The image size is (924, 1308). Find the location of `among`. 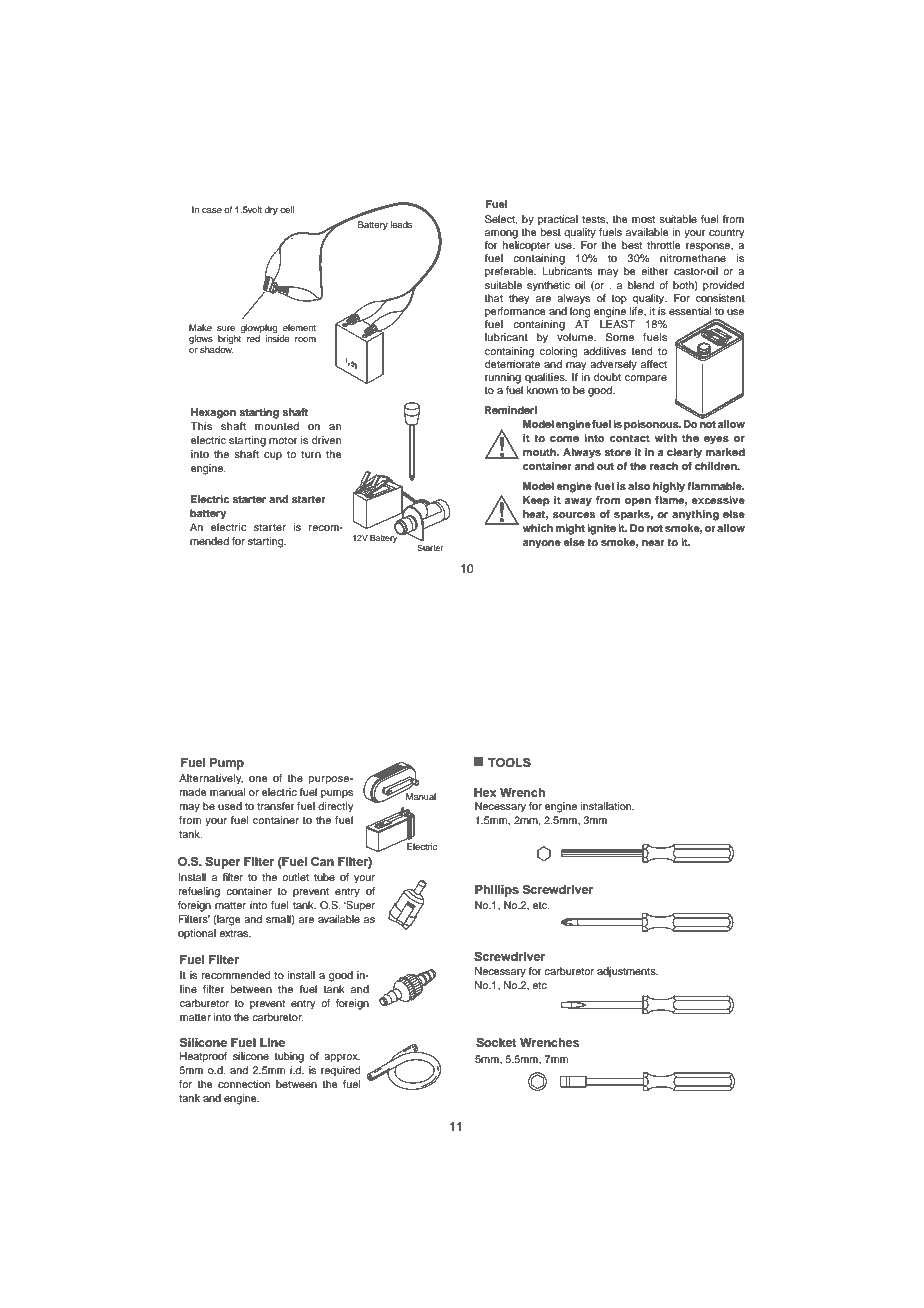

among is located at coordinates (501, 234).
